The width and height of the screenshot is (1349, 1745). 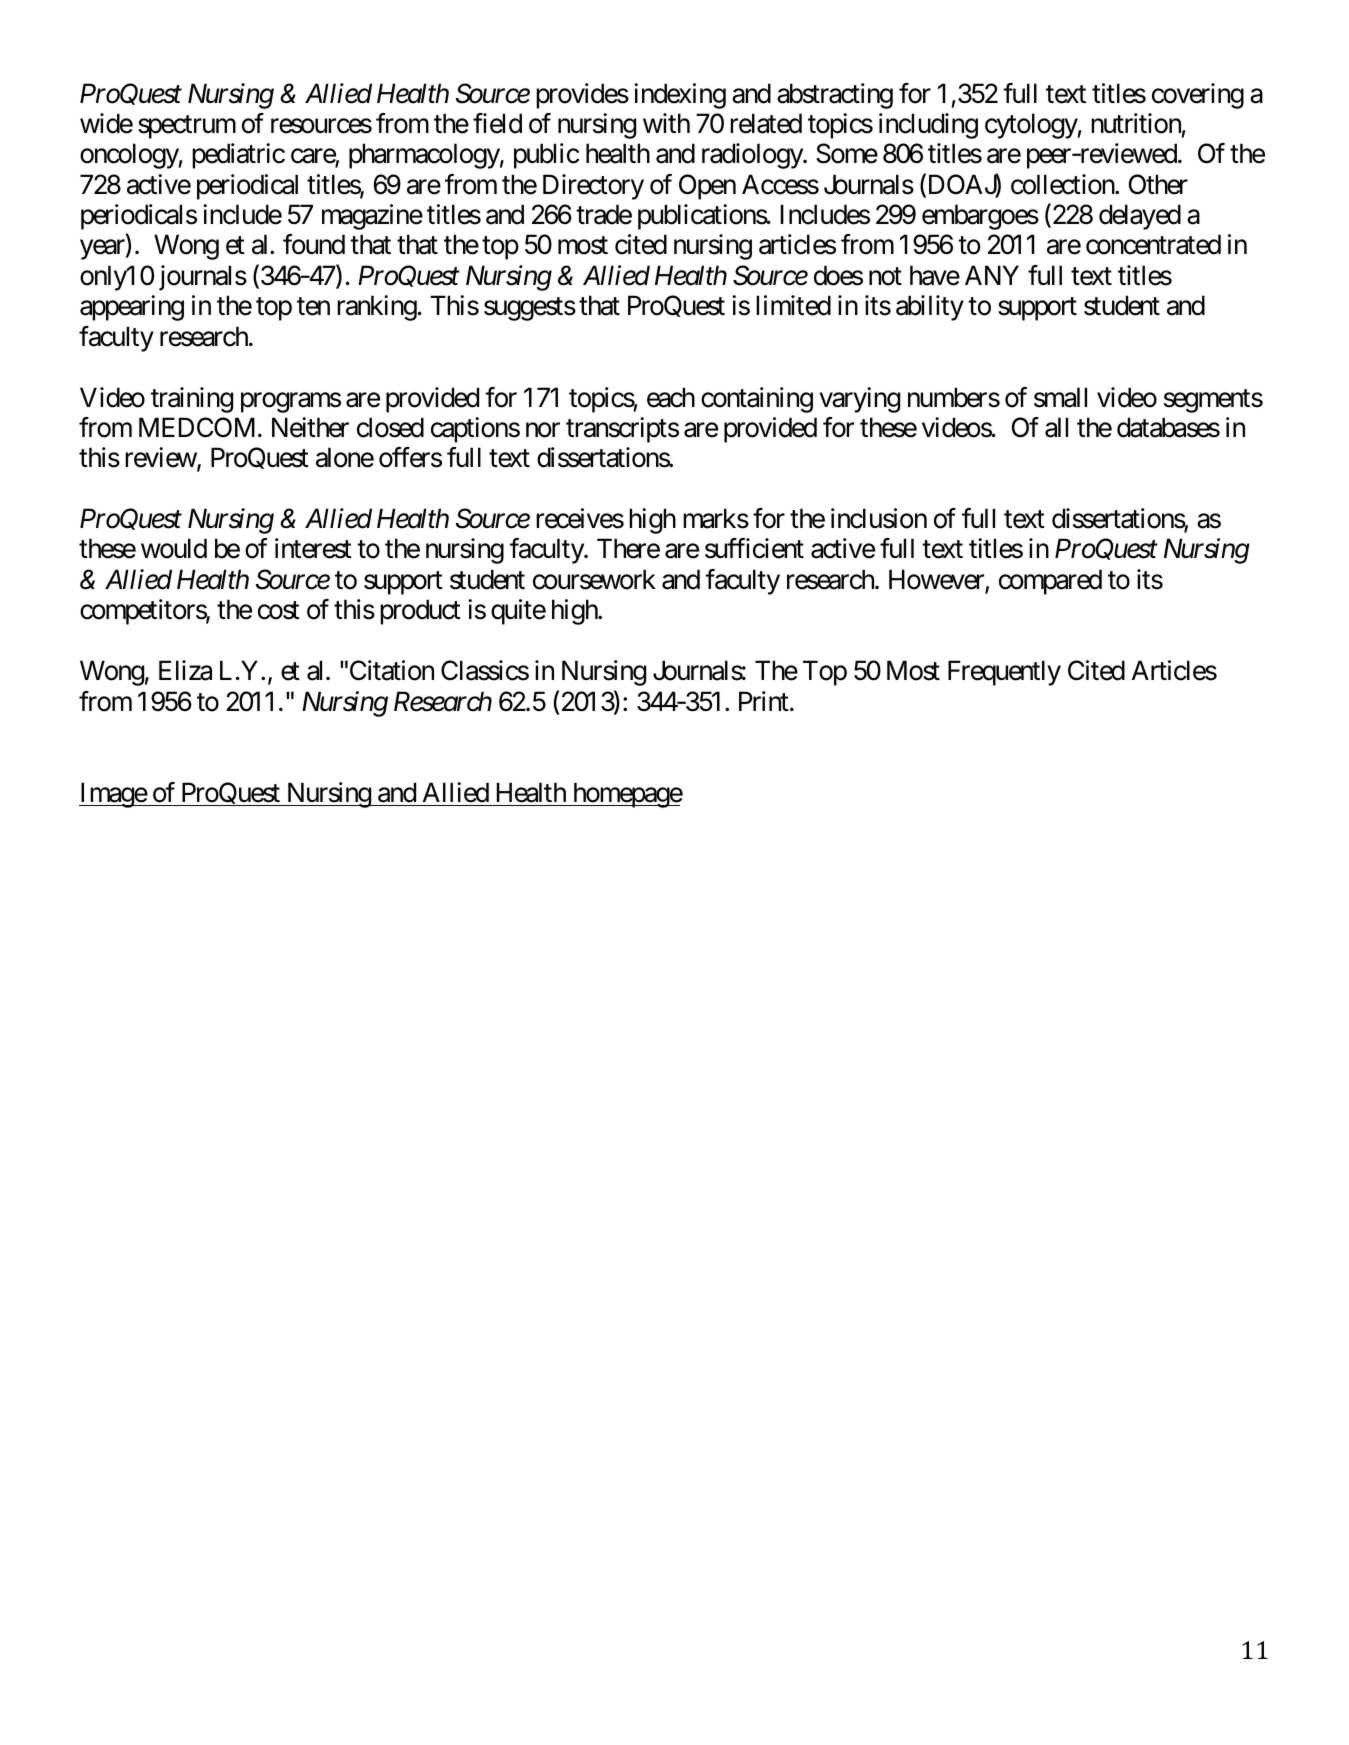 What do you see at coordinates (187, 127) in the screenshot?
I see `spectrum` at bounding box center [187, 127].
